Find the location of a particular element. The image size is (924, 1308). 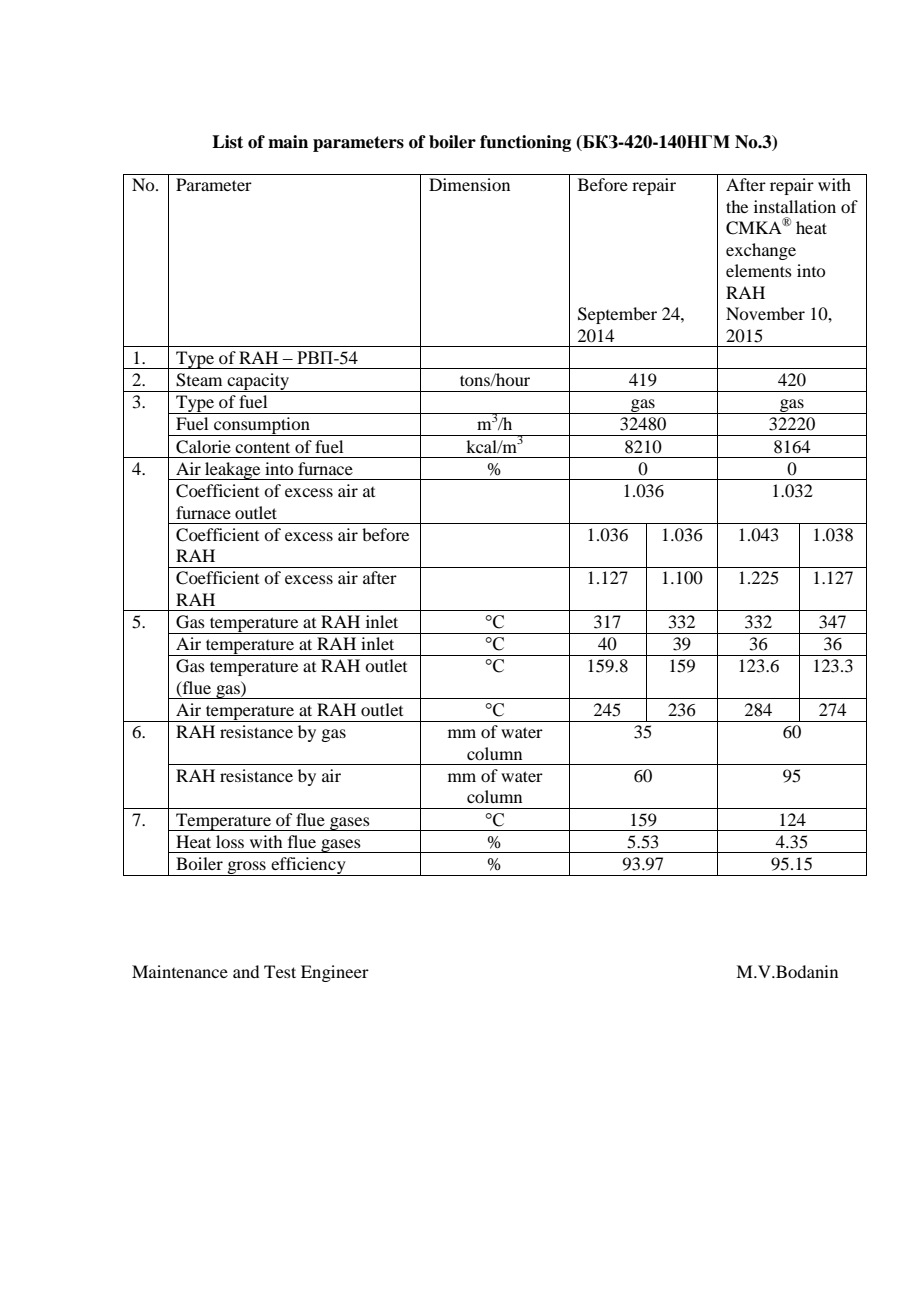

efficiency is located at coordinates (308, 866).
